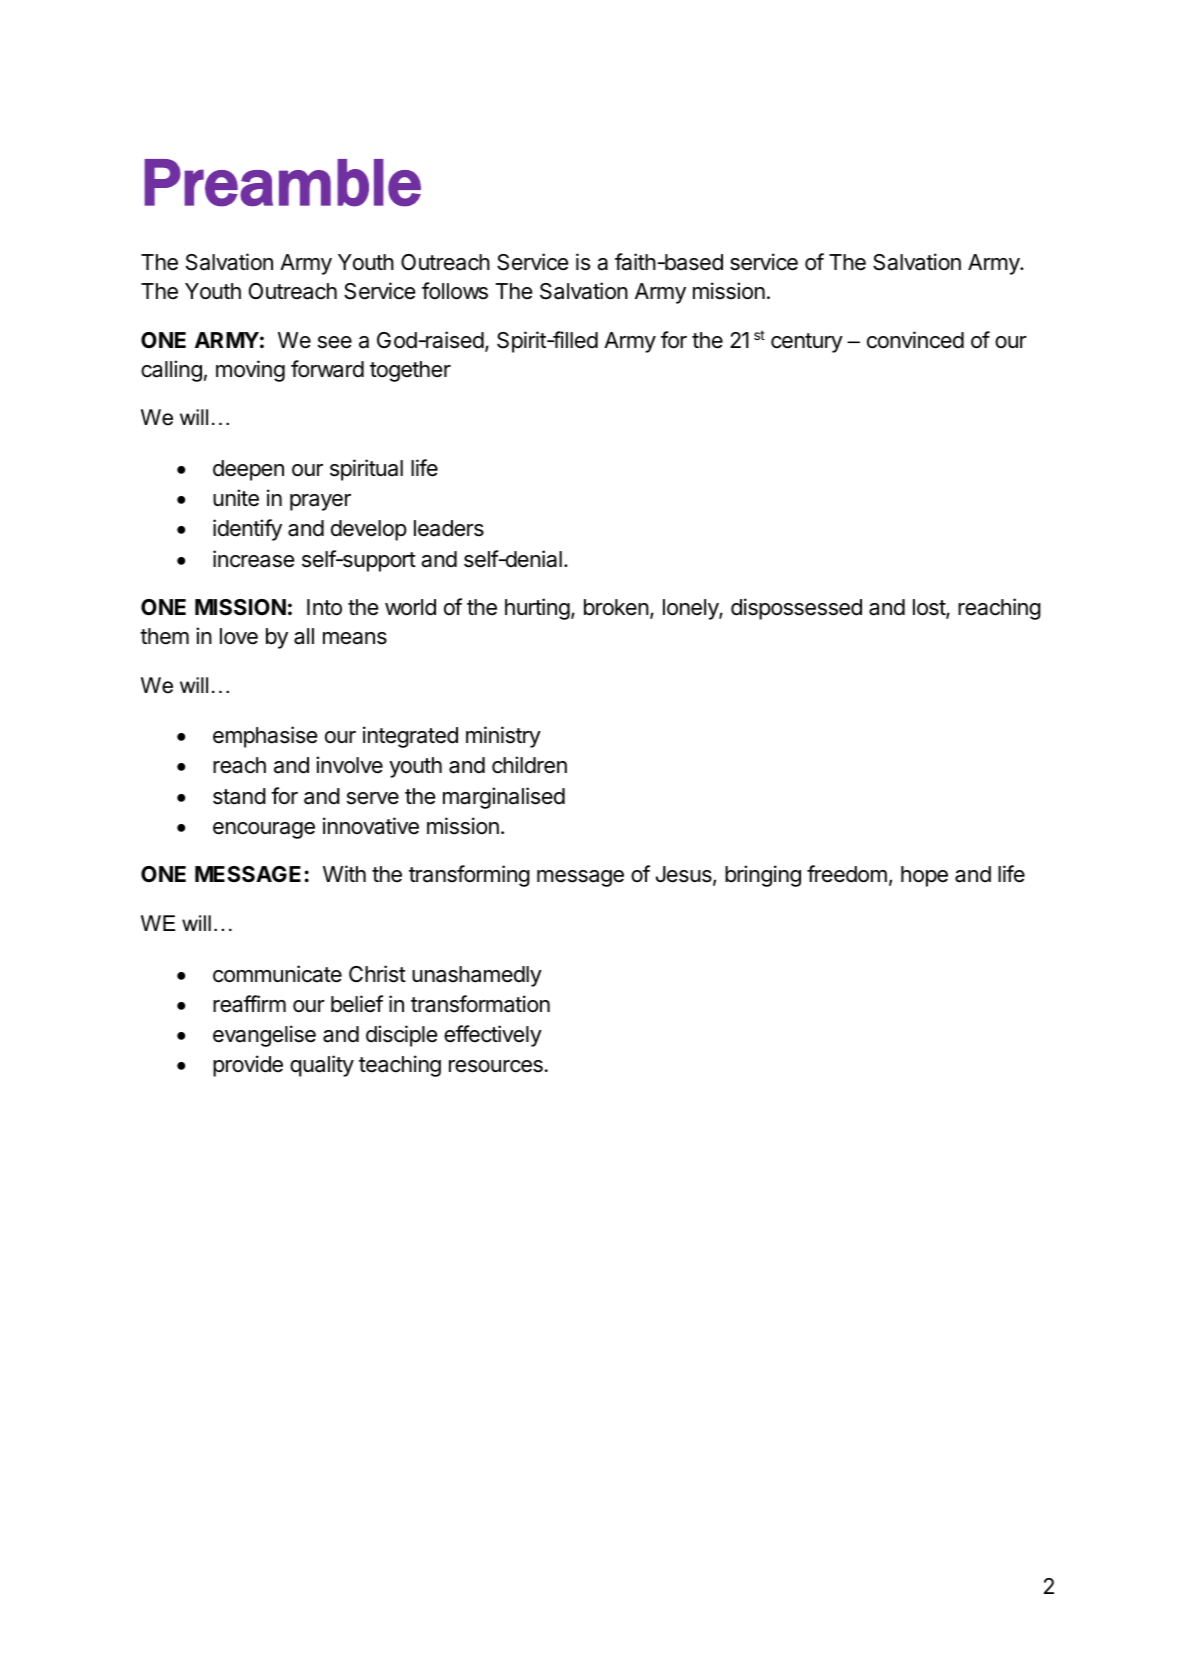 Image resolution: width=1181 pixels, height=1670 pixels. I want to click on freedom, so click(847, 874).
